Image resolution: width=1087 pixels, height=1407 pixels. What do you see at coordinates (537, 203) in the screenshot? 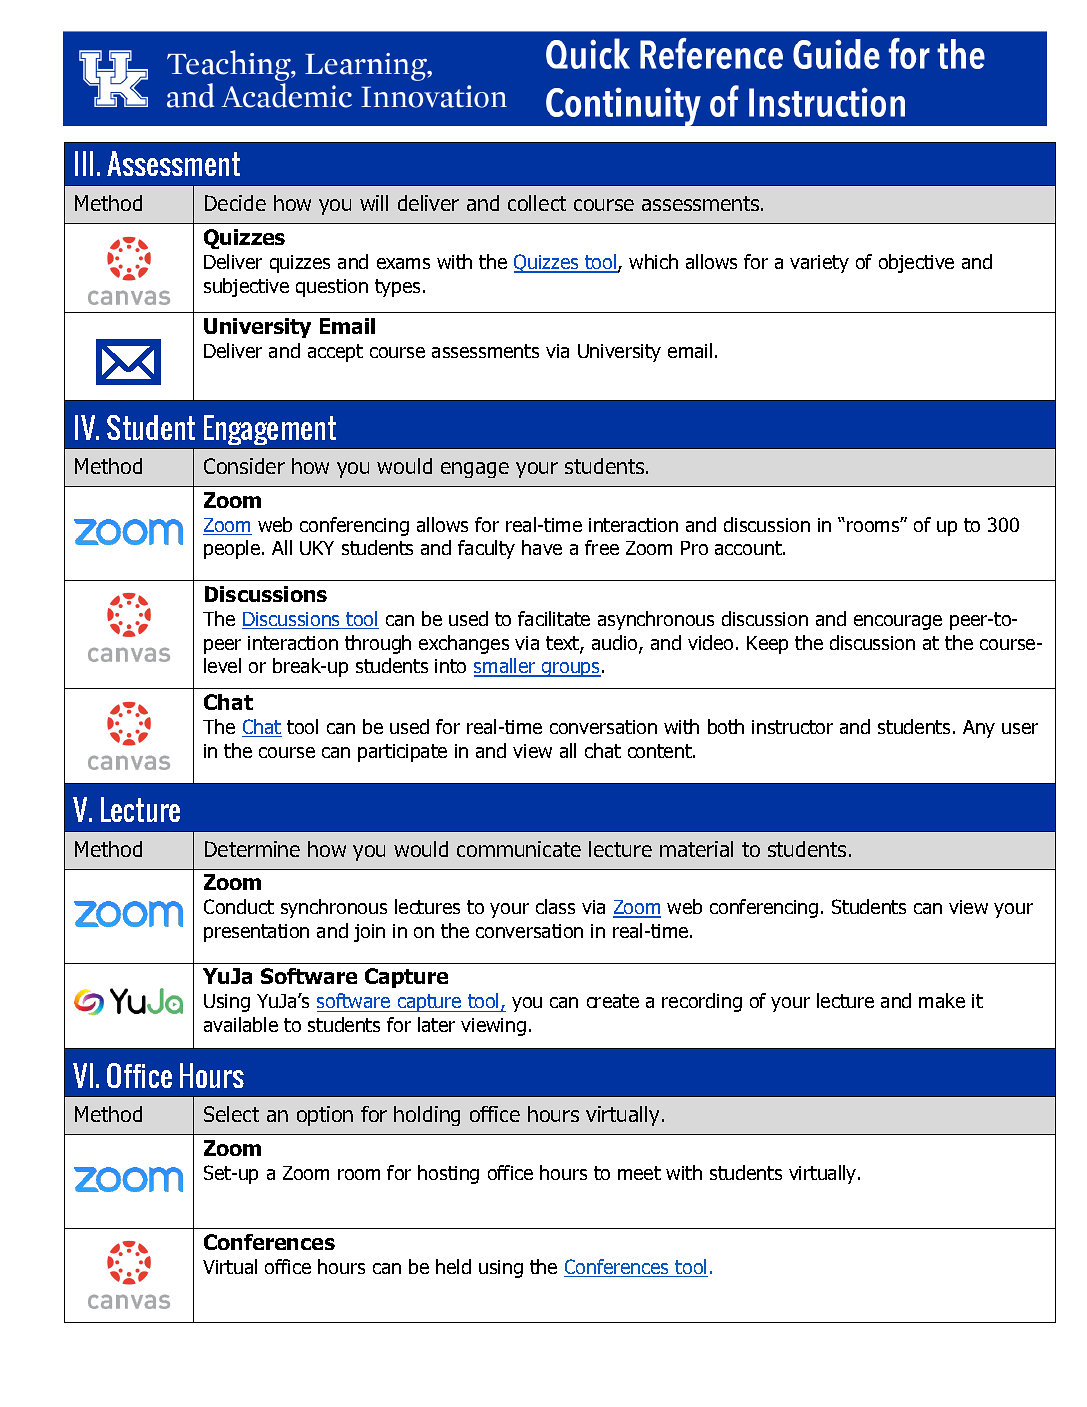
I see `collect` at bounding box center [537, 203].
